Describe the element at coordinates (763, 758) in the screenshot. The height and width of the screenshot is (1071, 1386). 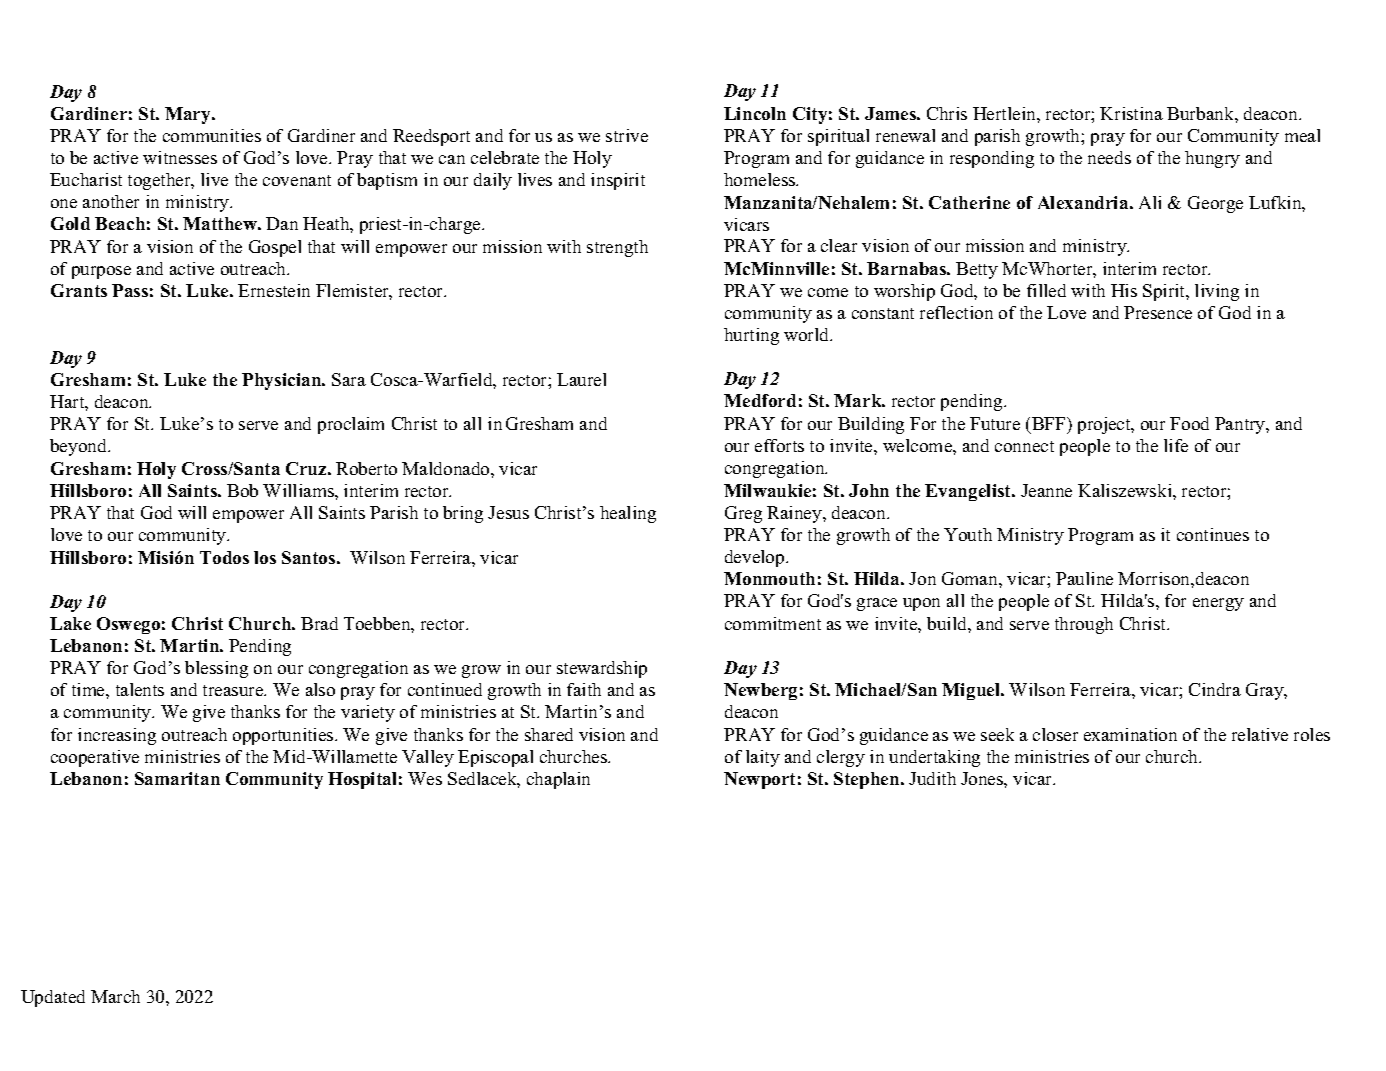
I see `laity` at that location.
